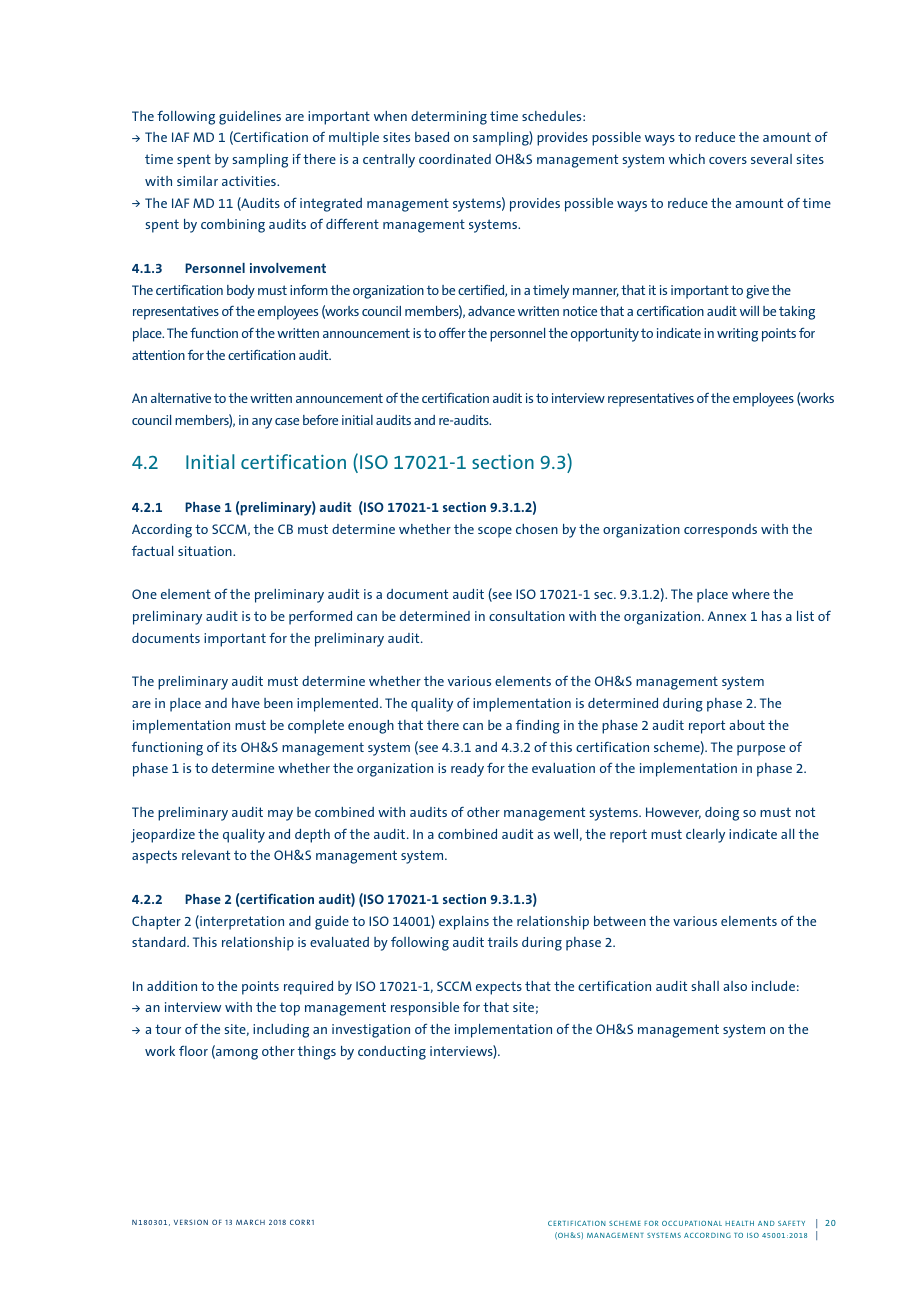 This screenshot has width=924, height=1308. What do you see at coordinates (467, 770) in the screenshot?
I see `ready` at bounding box center [467, 770].
